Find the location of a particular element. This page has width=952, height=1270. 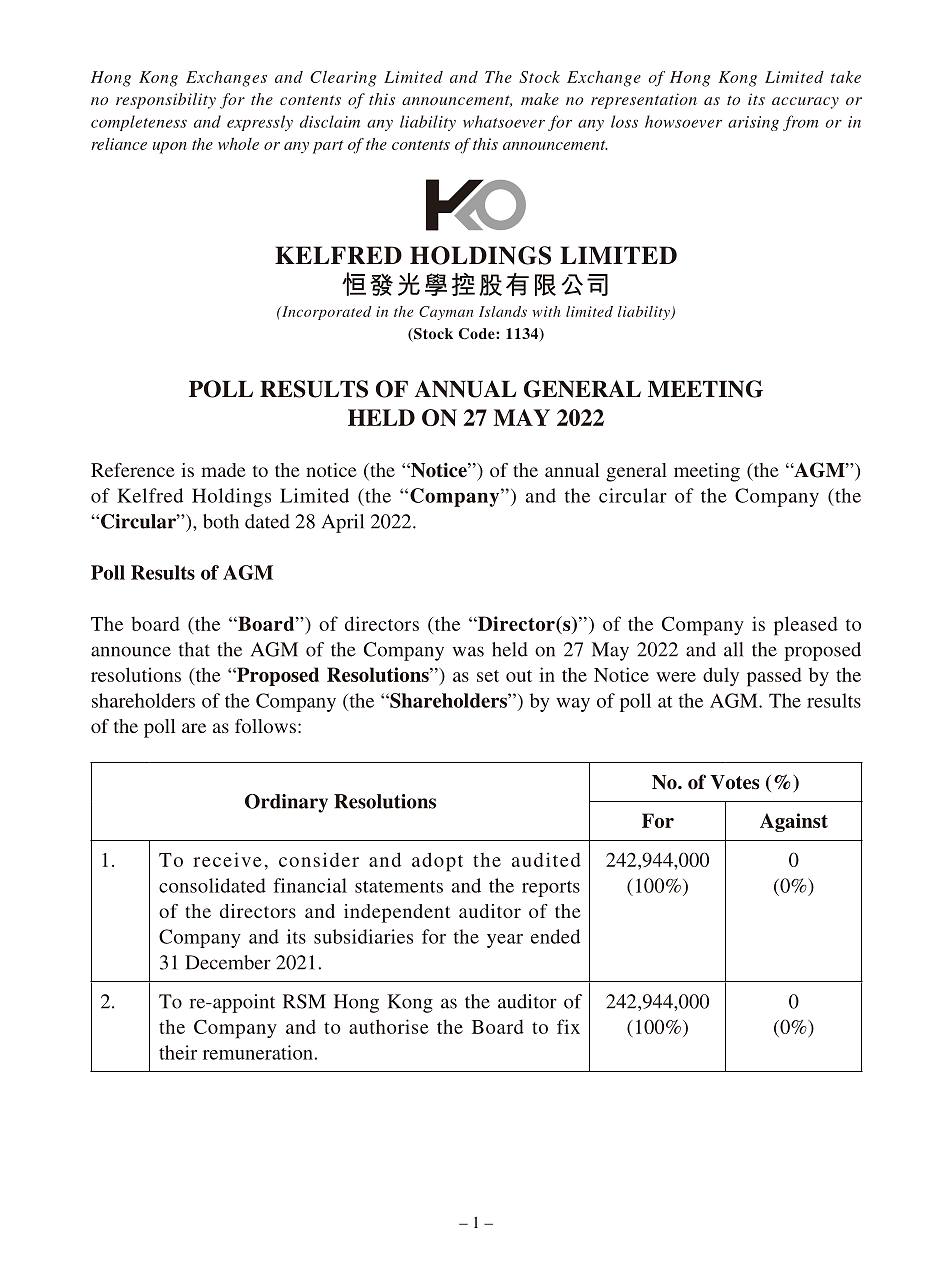

April is located at coordinates (343, 523).
